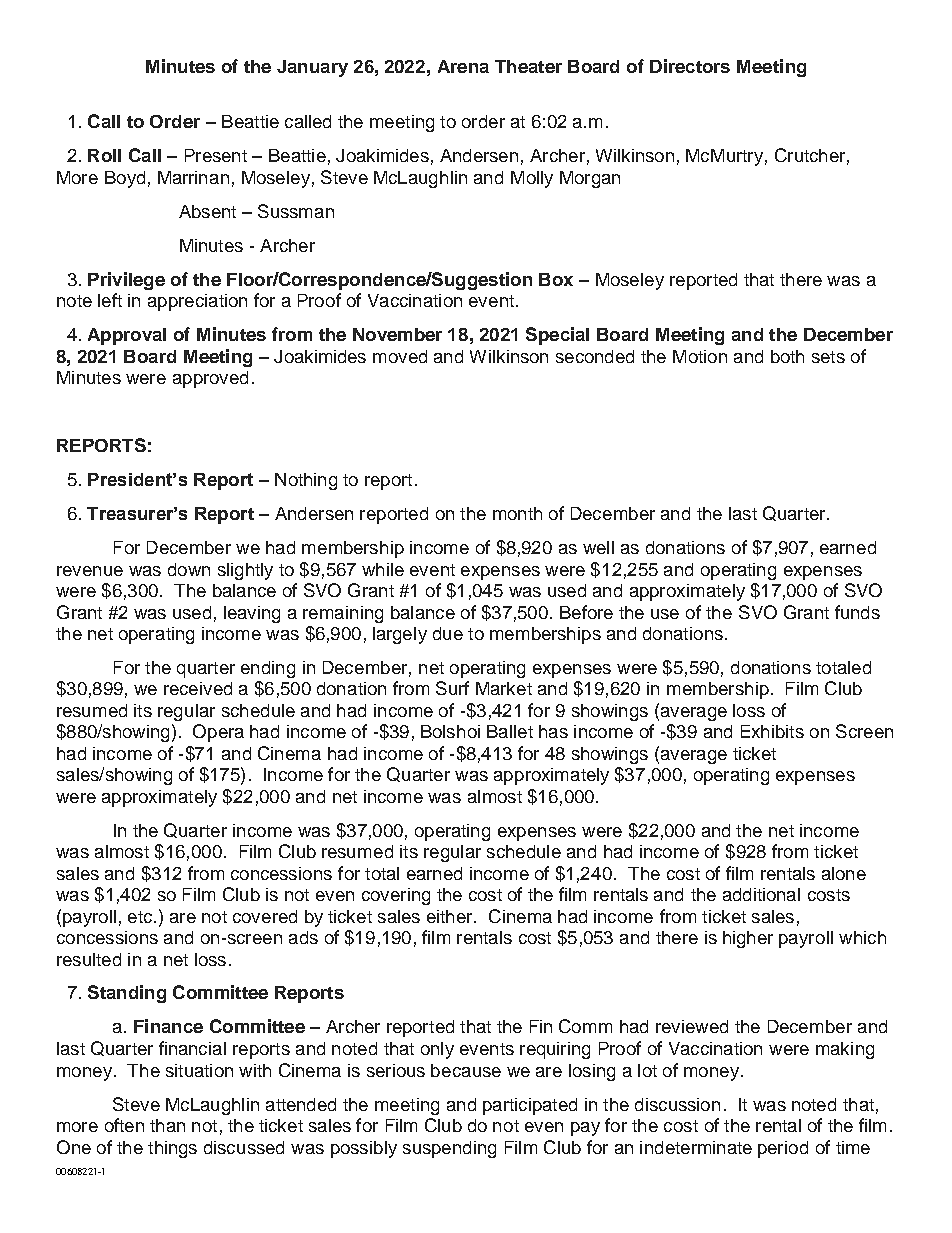 This page has width=952, height=1233. What do you see at coordinates (510, 731) in the page?
I see `Ballet` at bounding box center [510, 731].
